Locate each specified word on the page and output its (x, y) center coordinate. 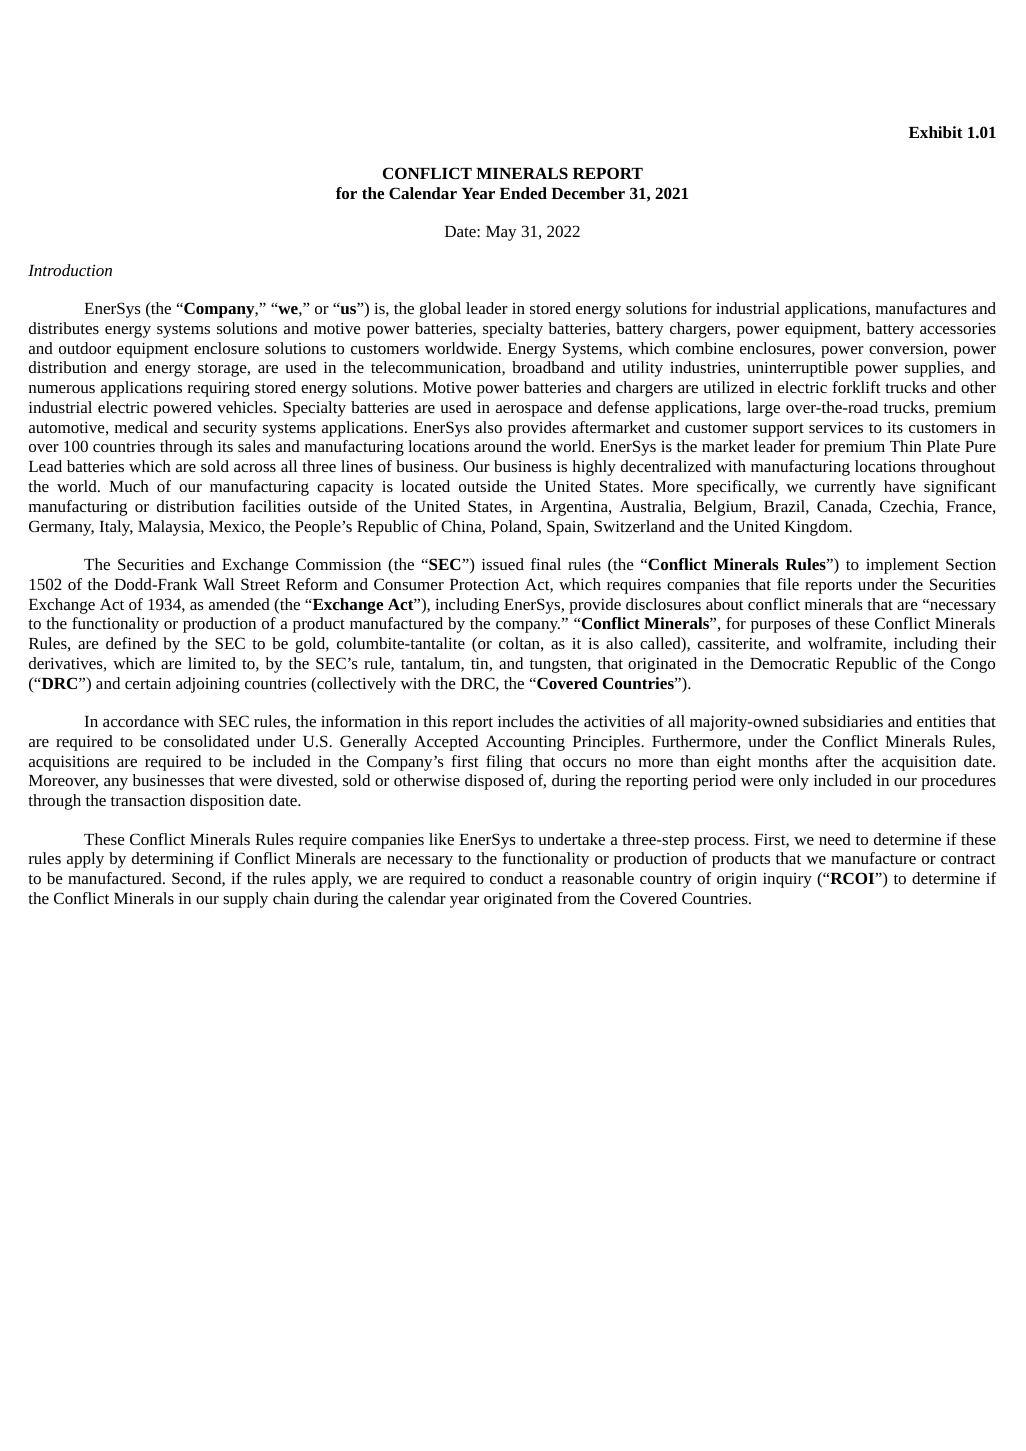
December (588, 193)
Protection (484, 584)
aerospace (529, 411)
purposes (781, 627)
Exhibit (936, 132)
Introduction (70, 270)
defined (131, 643)
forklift (856, 387)
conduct (516, 878)
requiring (219, 389)
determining (173, 860)
